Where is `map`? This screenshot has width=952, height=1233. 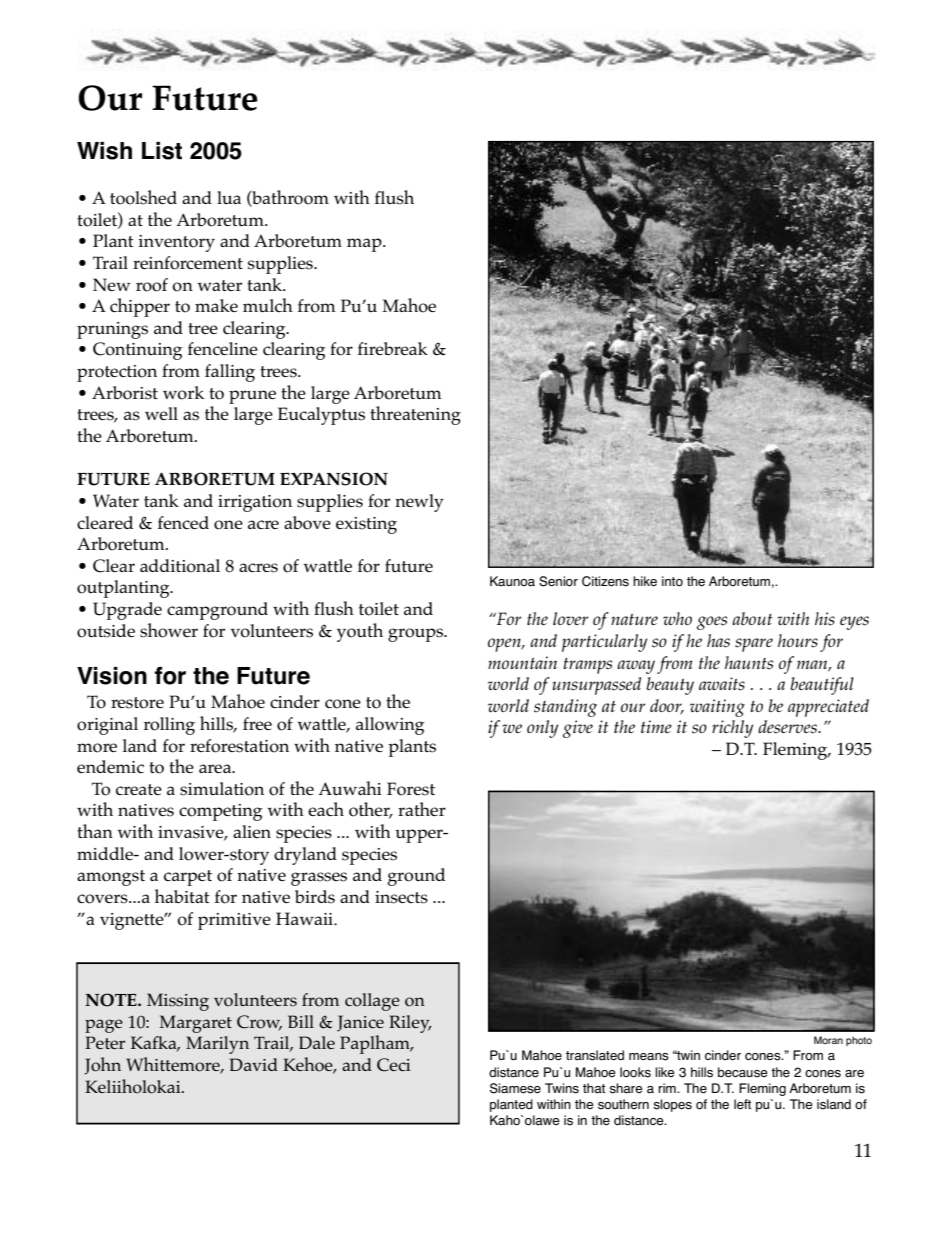
map is located at coordinates (365, 245).
